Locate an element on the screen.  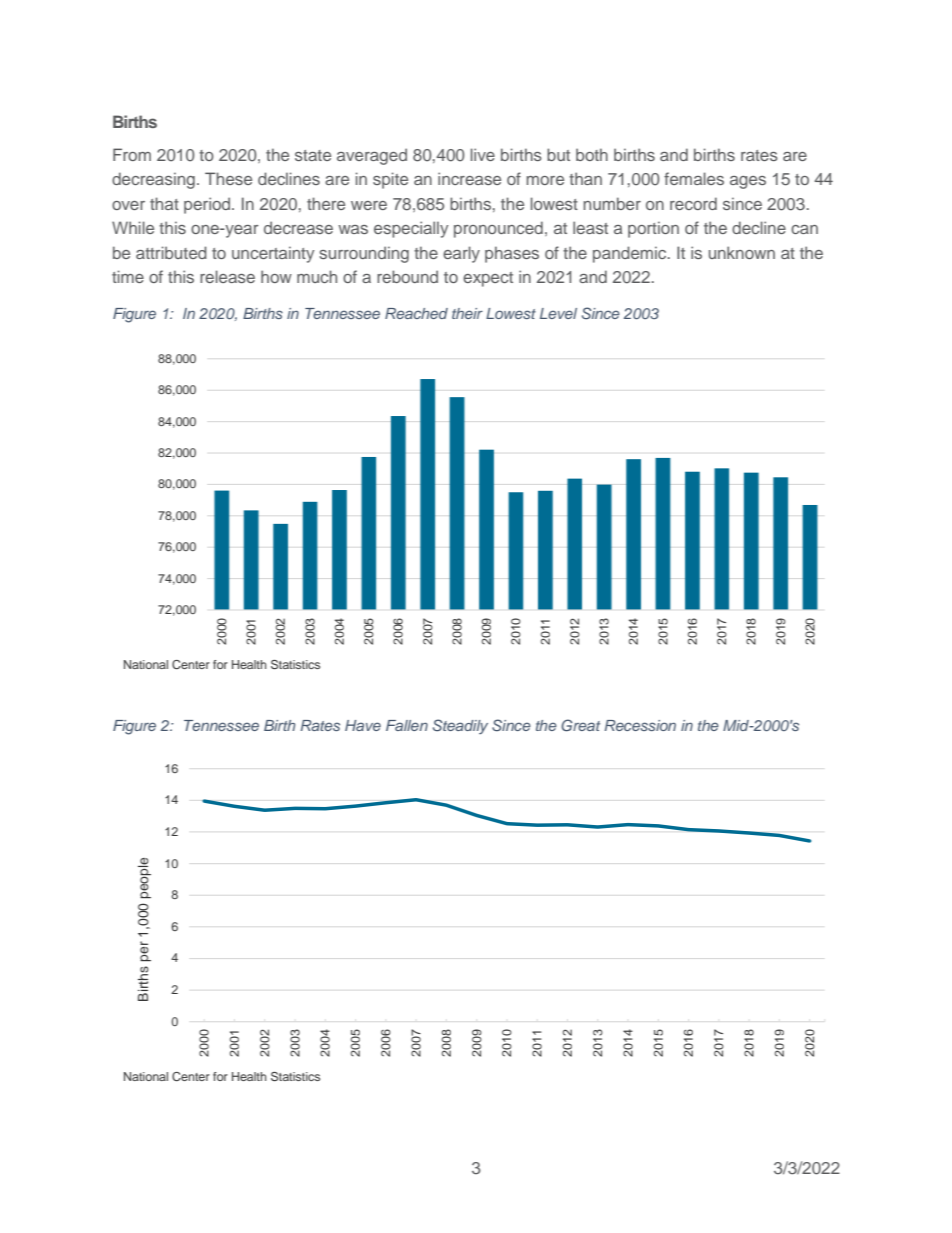
These is located at coordinates (228, 178).
